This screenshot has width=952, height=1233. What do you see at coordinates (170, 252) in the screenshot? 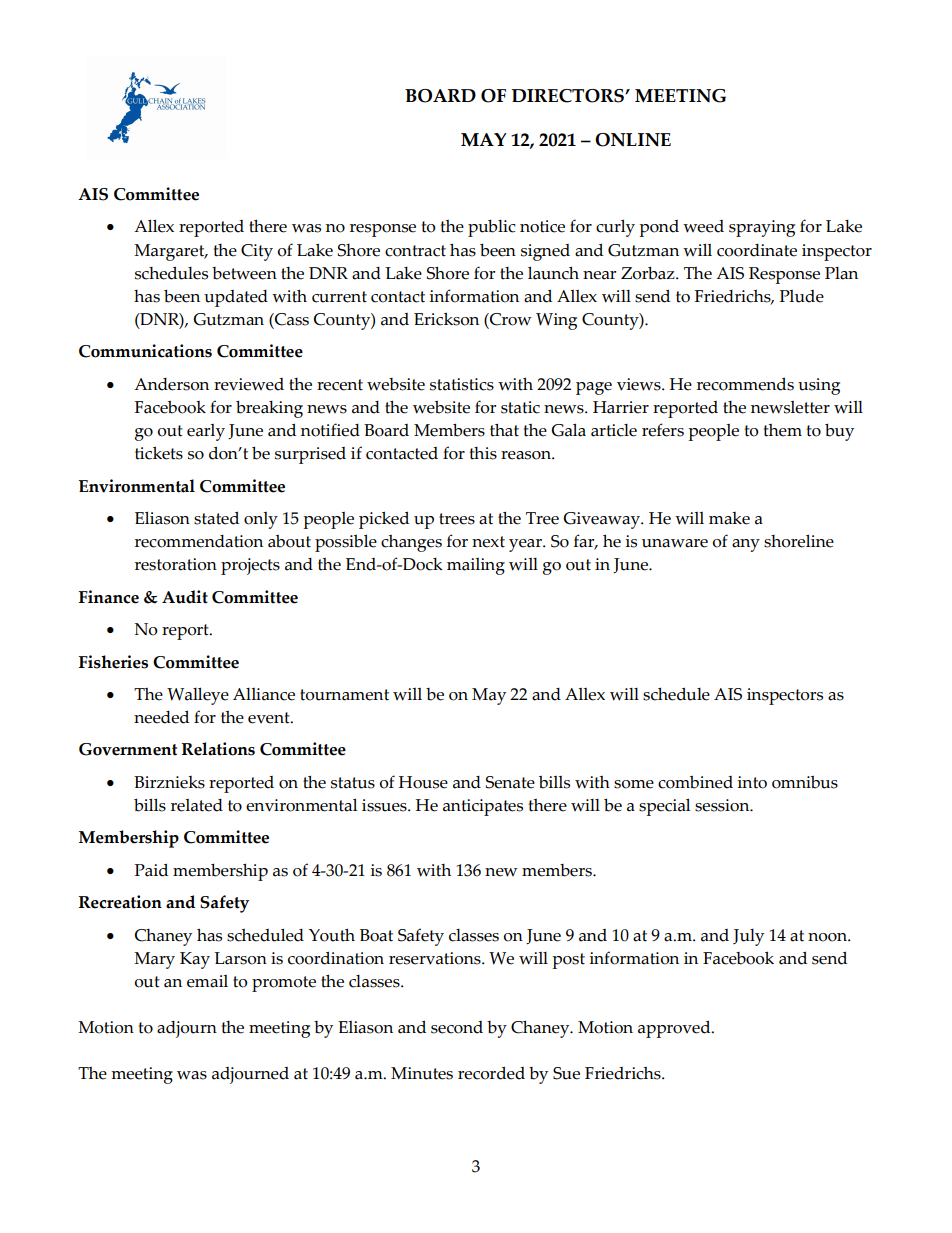
I see `Margaret` at bounding box center [170, 252].
